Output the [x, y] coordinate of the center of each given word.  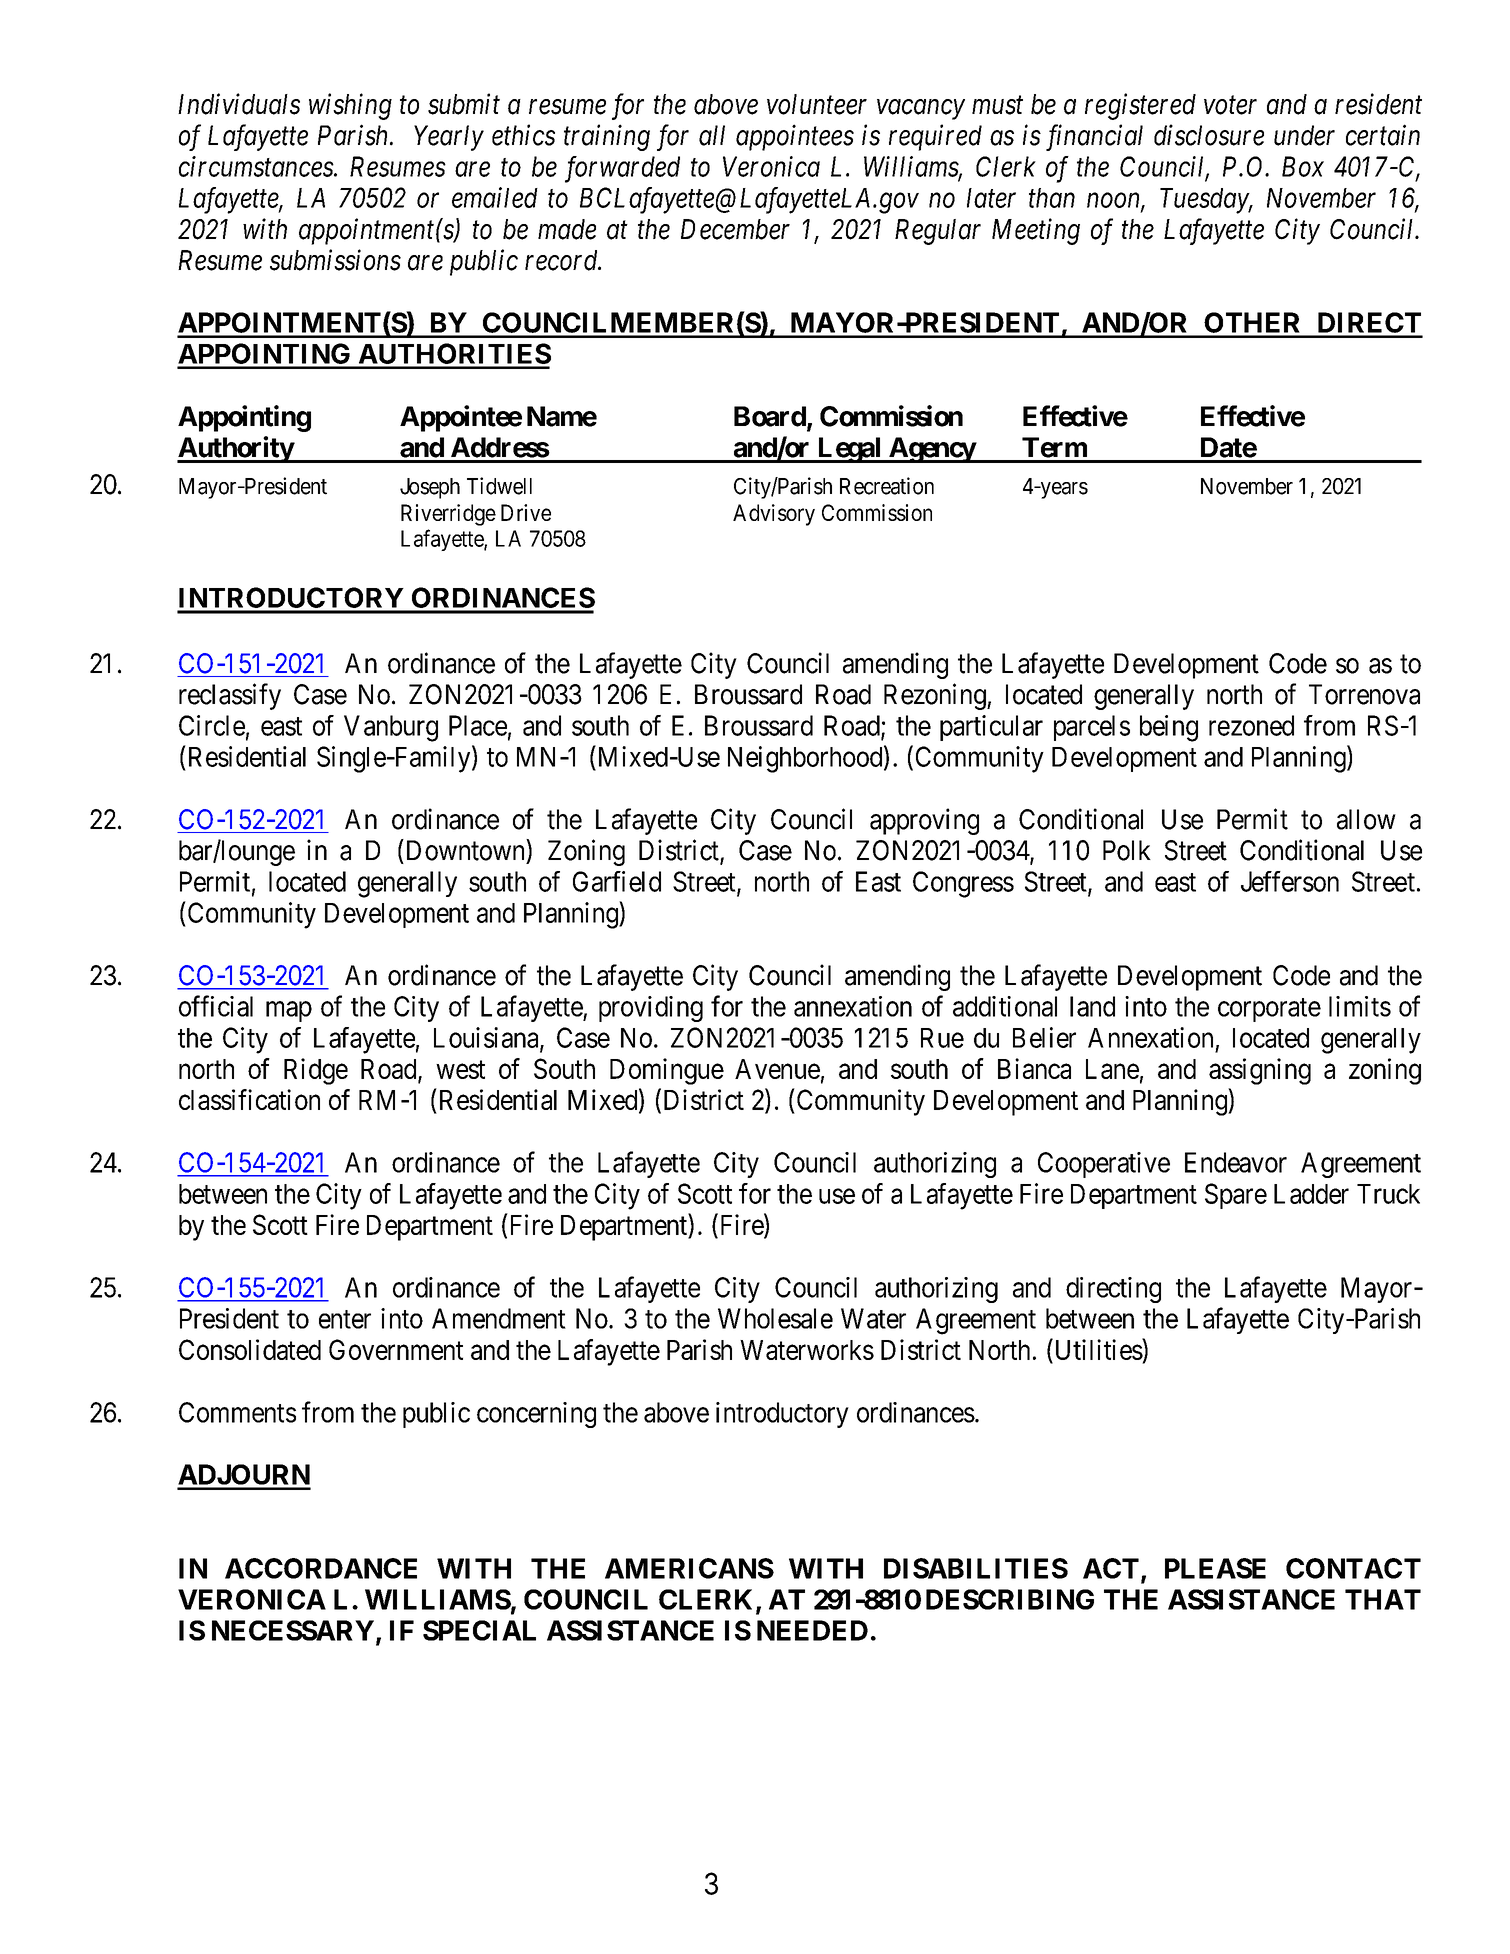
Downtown [465, 850]
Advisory [774, 515]
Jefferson [1290, 881]
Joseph [430, 488]
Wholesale [775, 1318]
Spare [1236, 1196]
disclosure [1209, 135]
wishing [350, 106]
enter [345, 1319]
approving [924, 821]
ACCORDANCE [321, 1568]
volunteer [817, 104]
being [1169, 728]
